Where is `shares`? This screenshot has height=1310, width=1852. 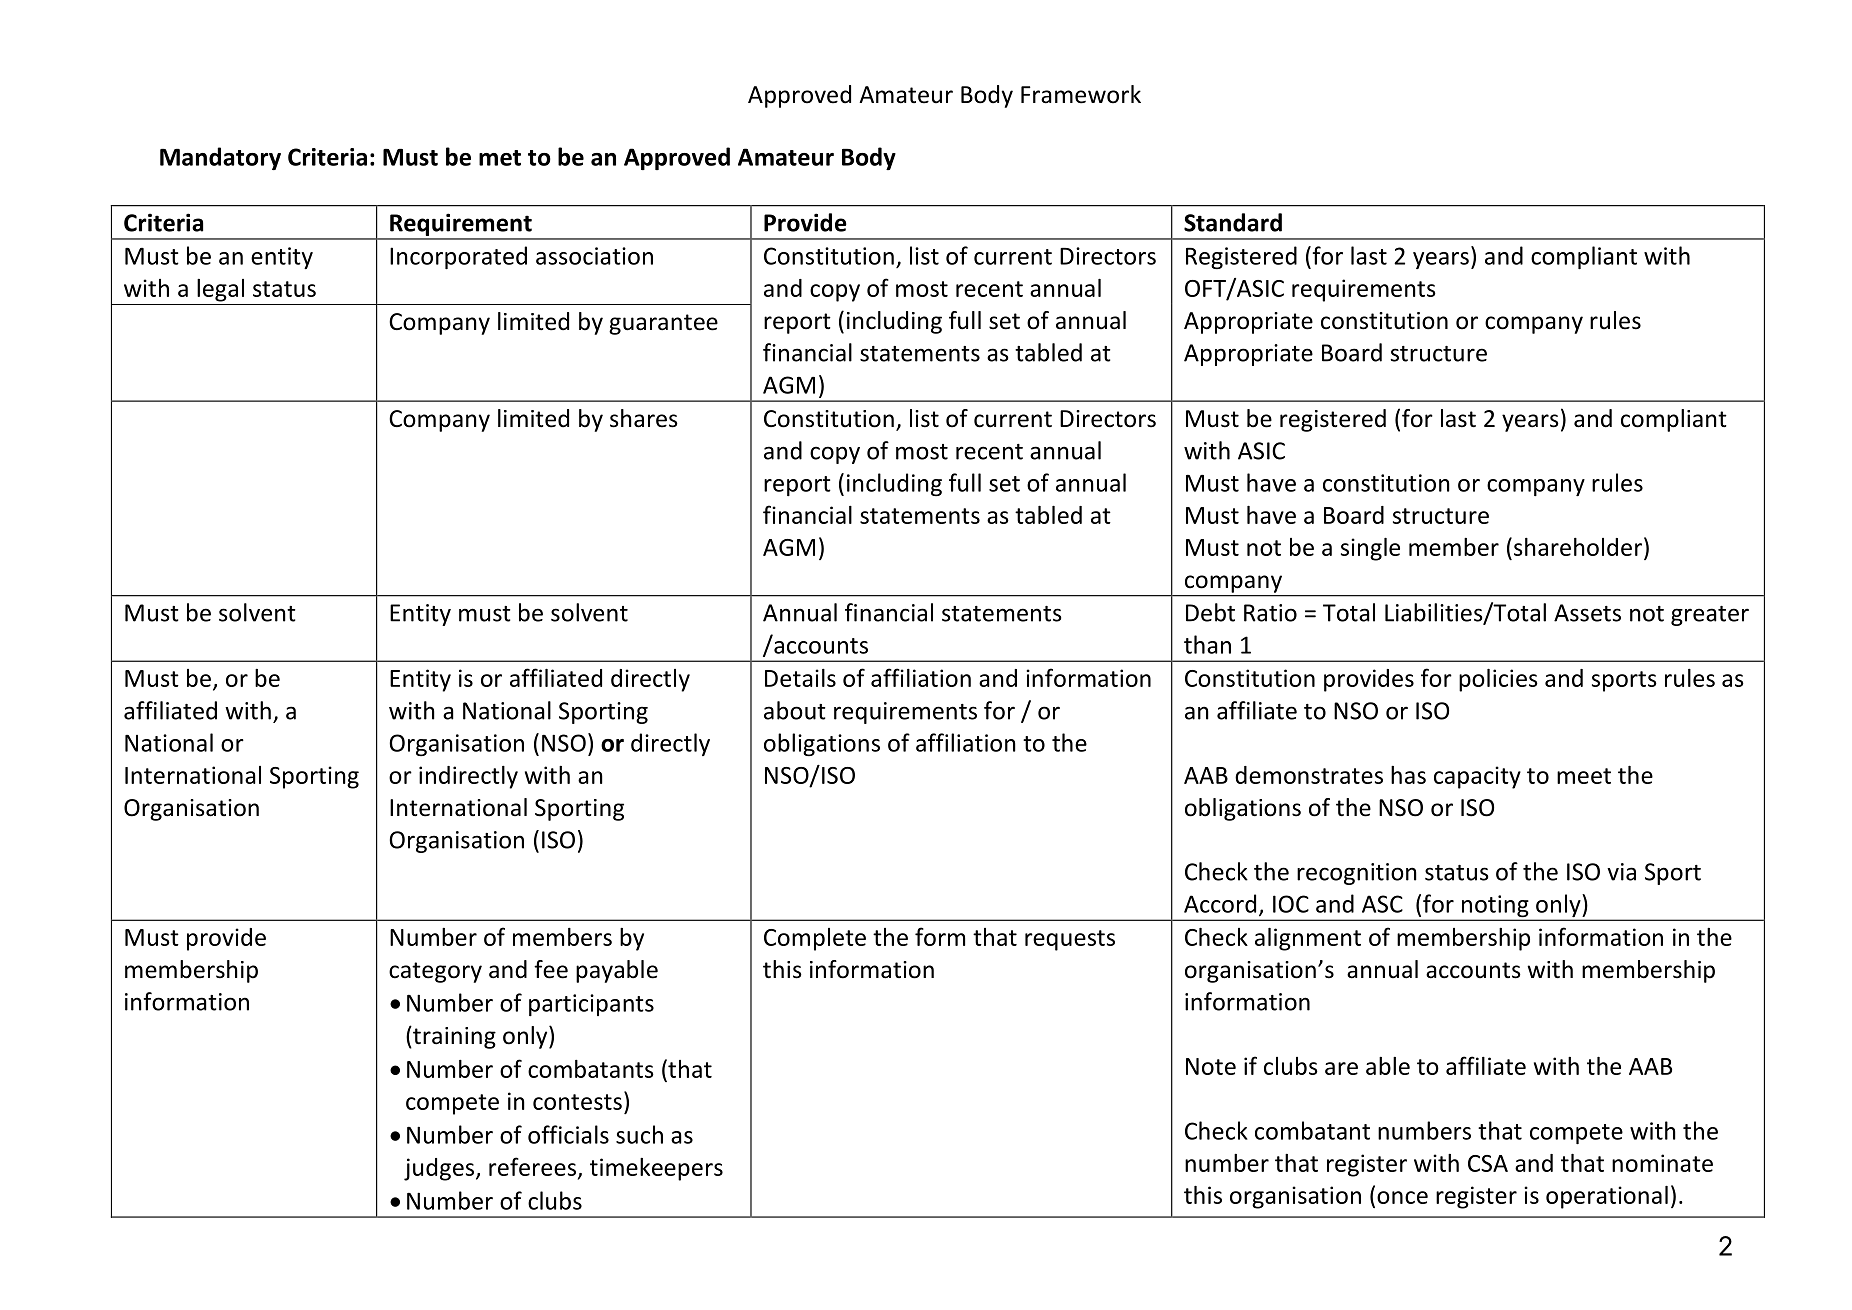 shares is located at coordinates (644, 418).
